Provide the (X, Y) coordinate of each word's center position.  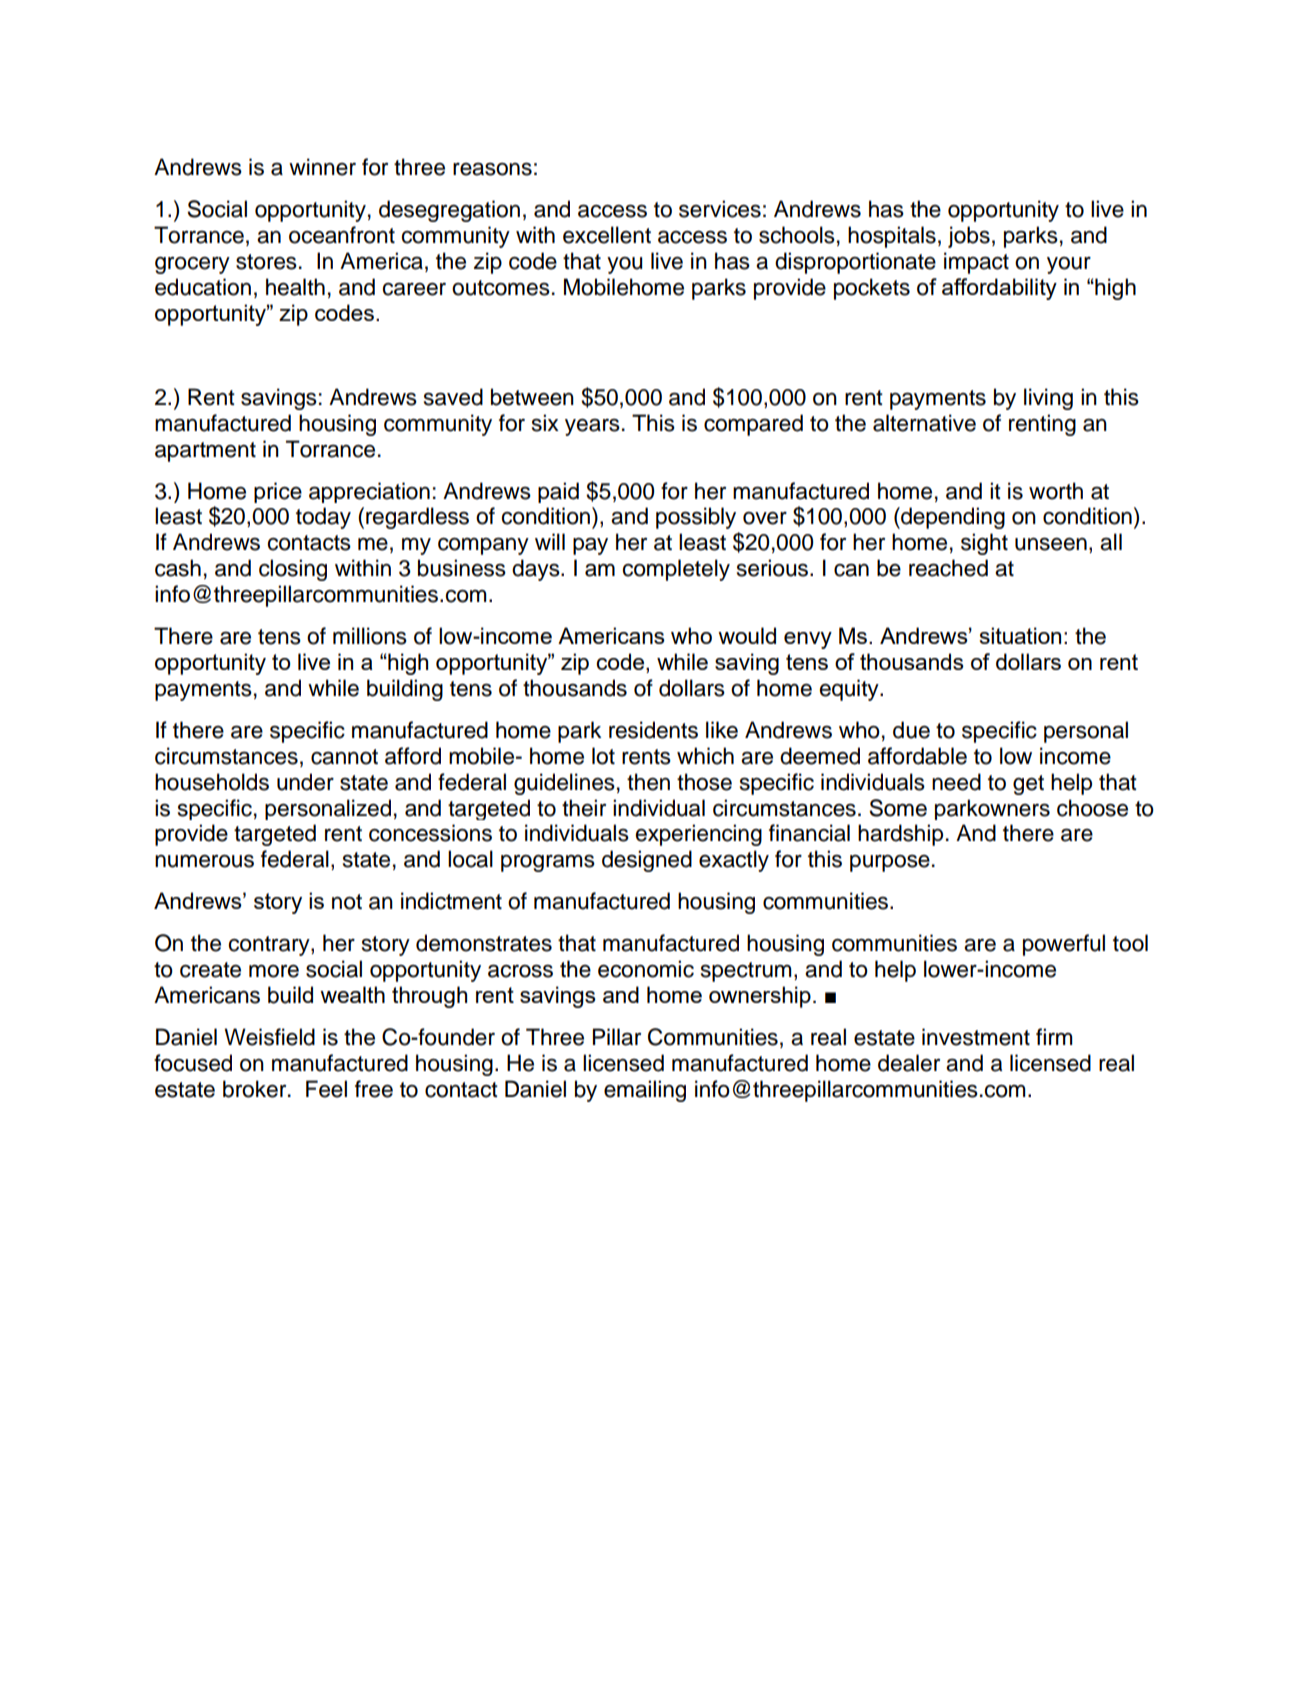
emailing (645, 1091)
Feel (326, 1089)
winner (322, 167)
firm (1054, 1036)
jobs (969, 237)
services (720, 209)
